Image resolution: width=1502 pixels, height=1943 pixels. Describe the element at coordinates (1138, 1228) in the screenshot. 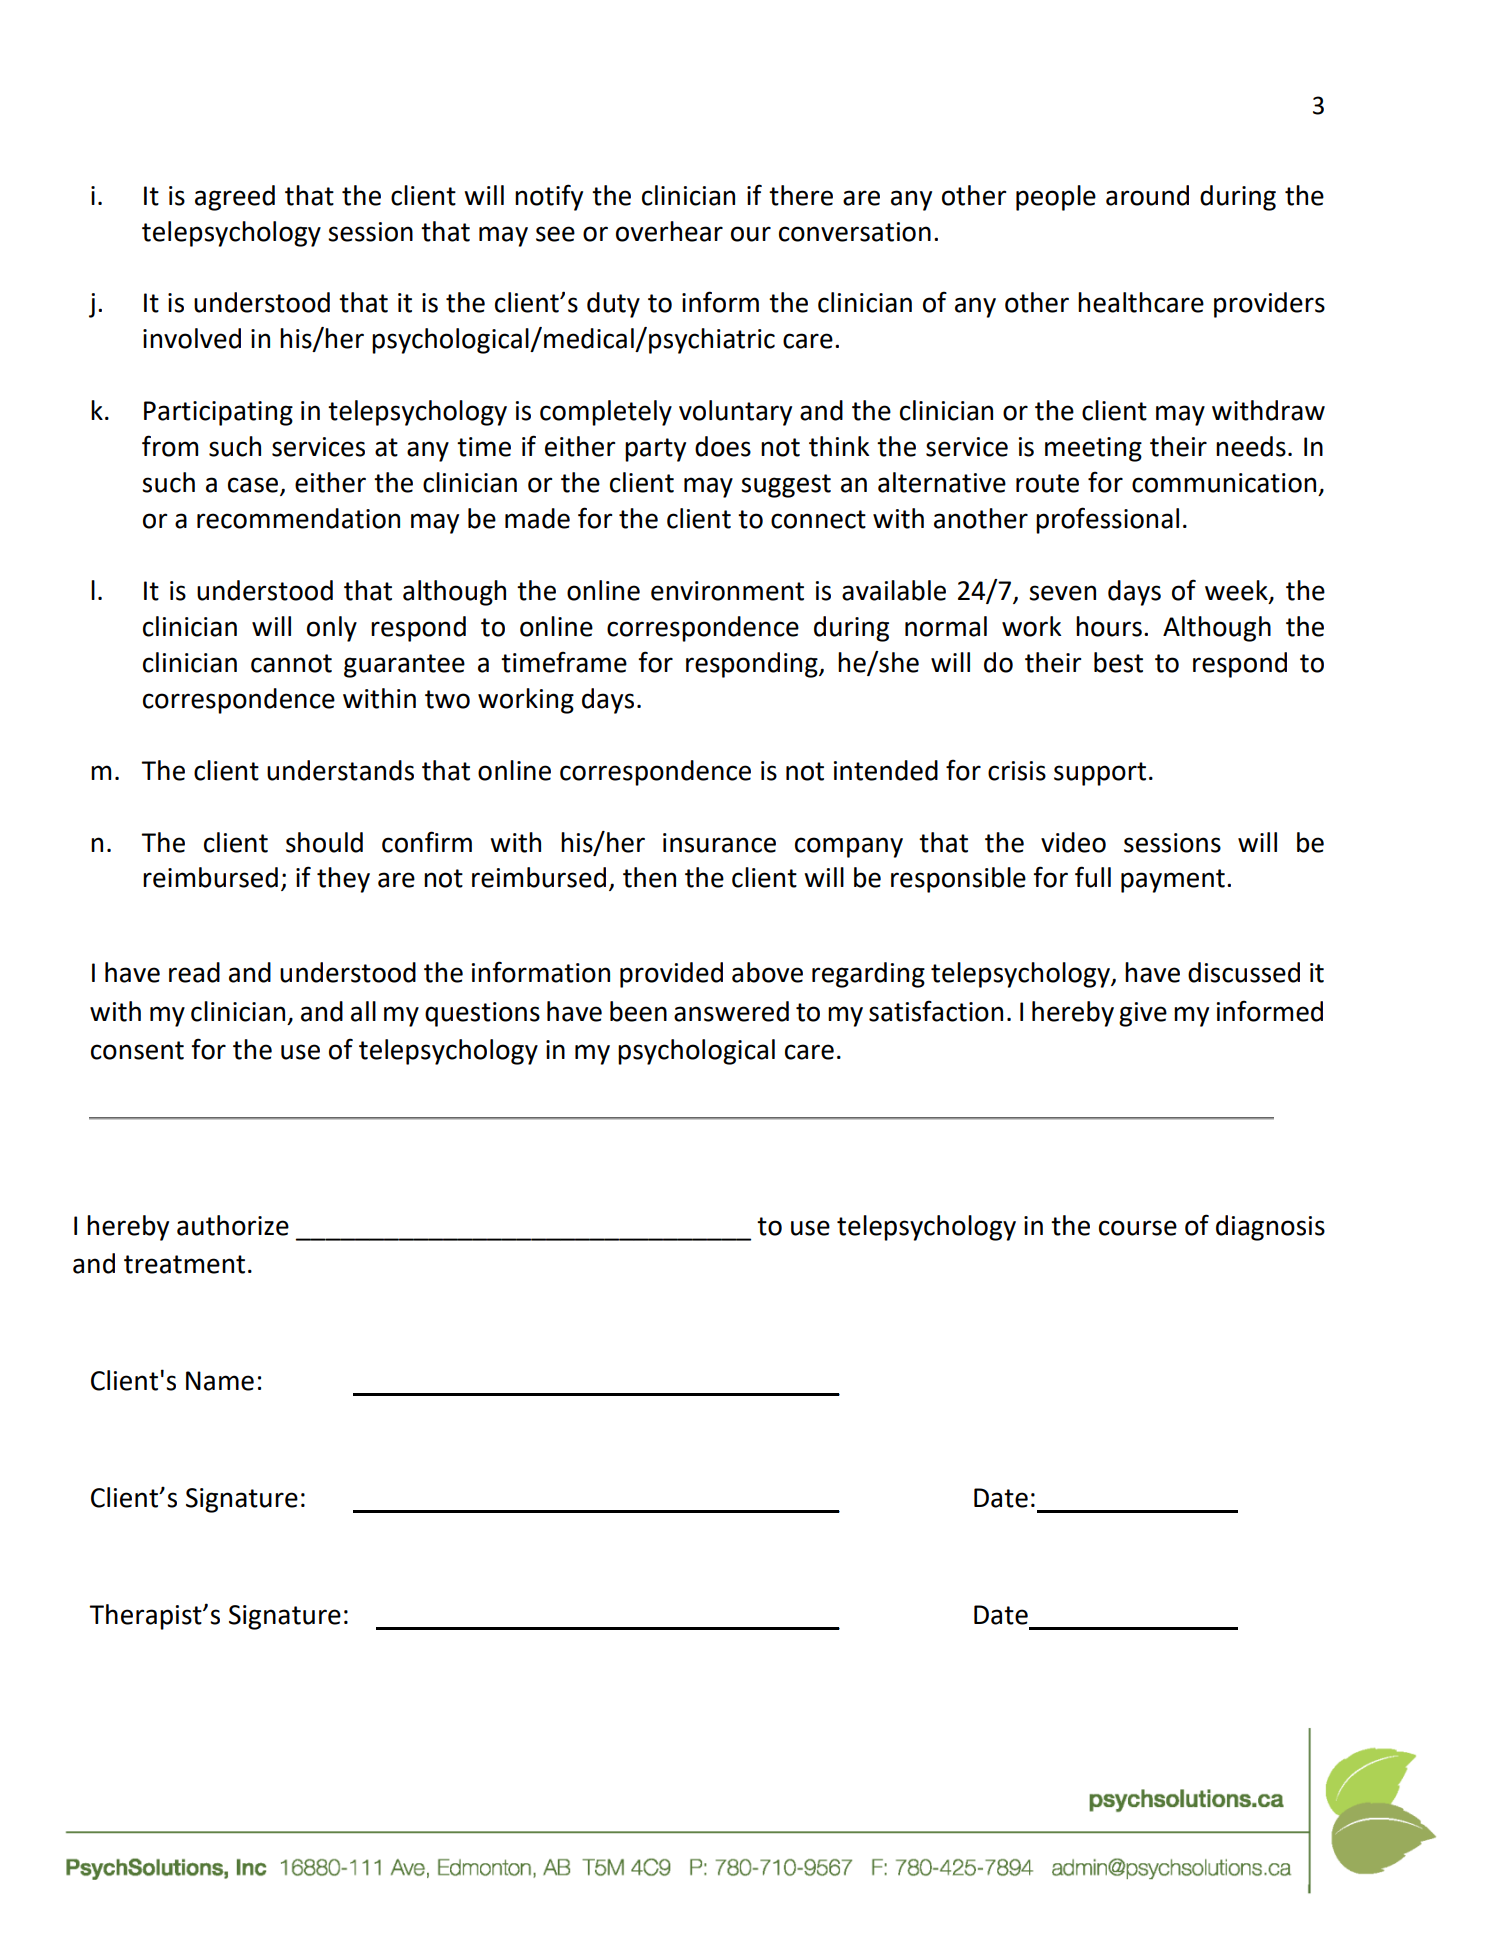

I see `course` at that location.
